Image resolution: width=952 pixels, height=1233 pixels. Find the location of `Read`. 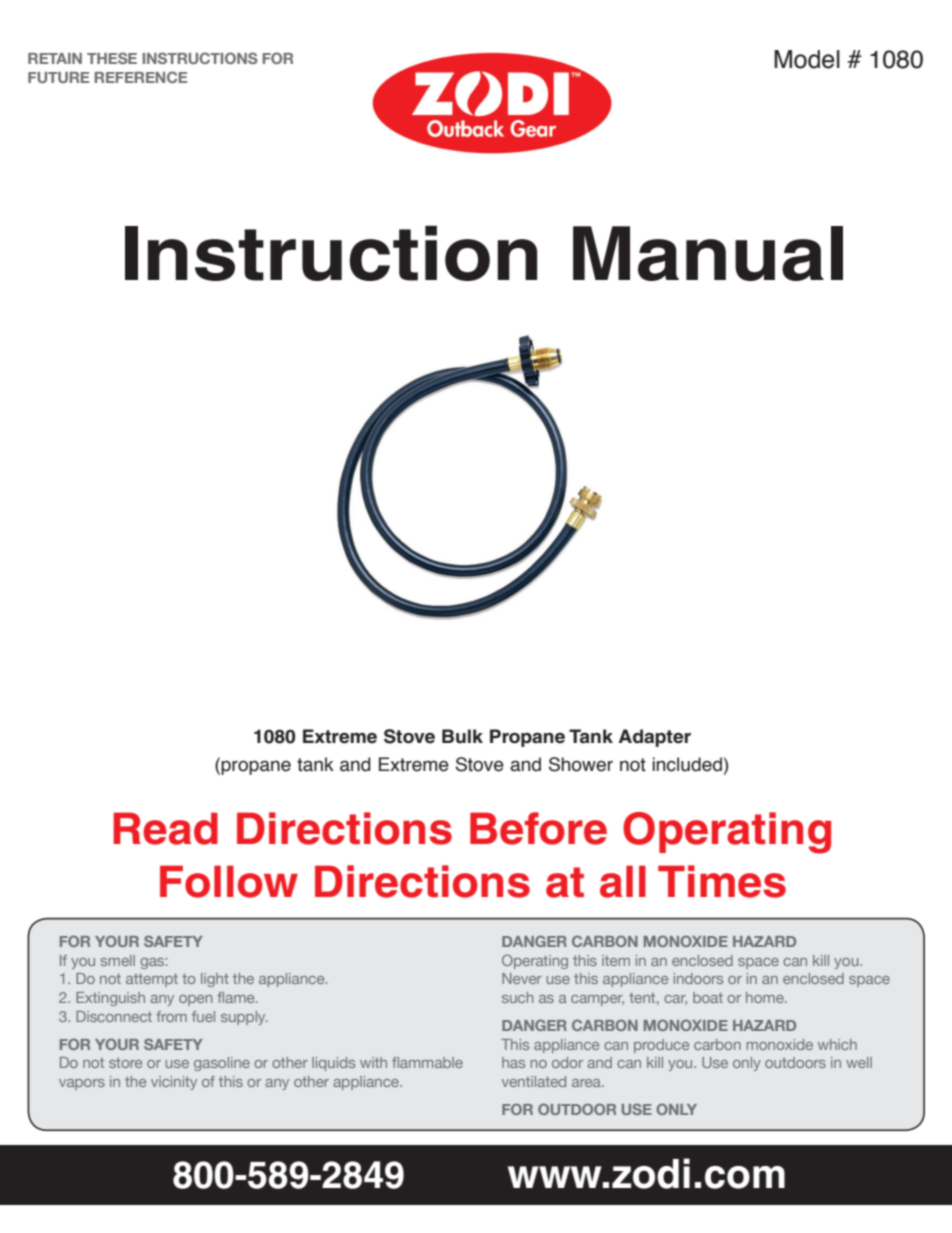

Read is located at coordinates (165, 828).
